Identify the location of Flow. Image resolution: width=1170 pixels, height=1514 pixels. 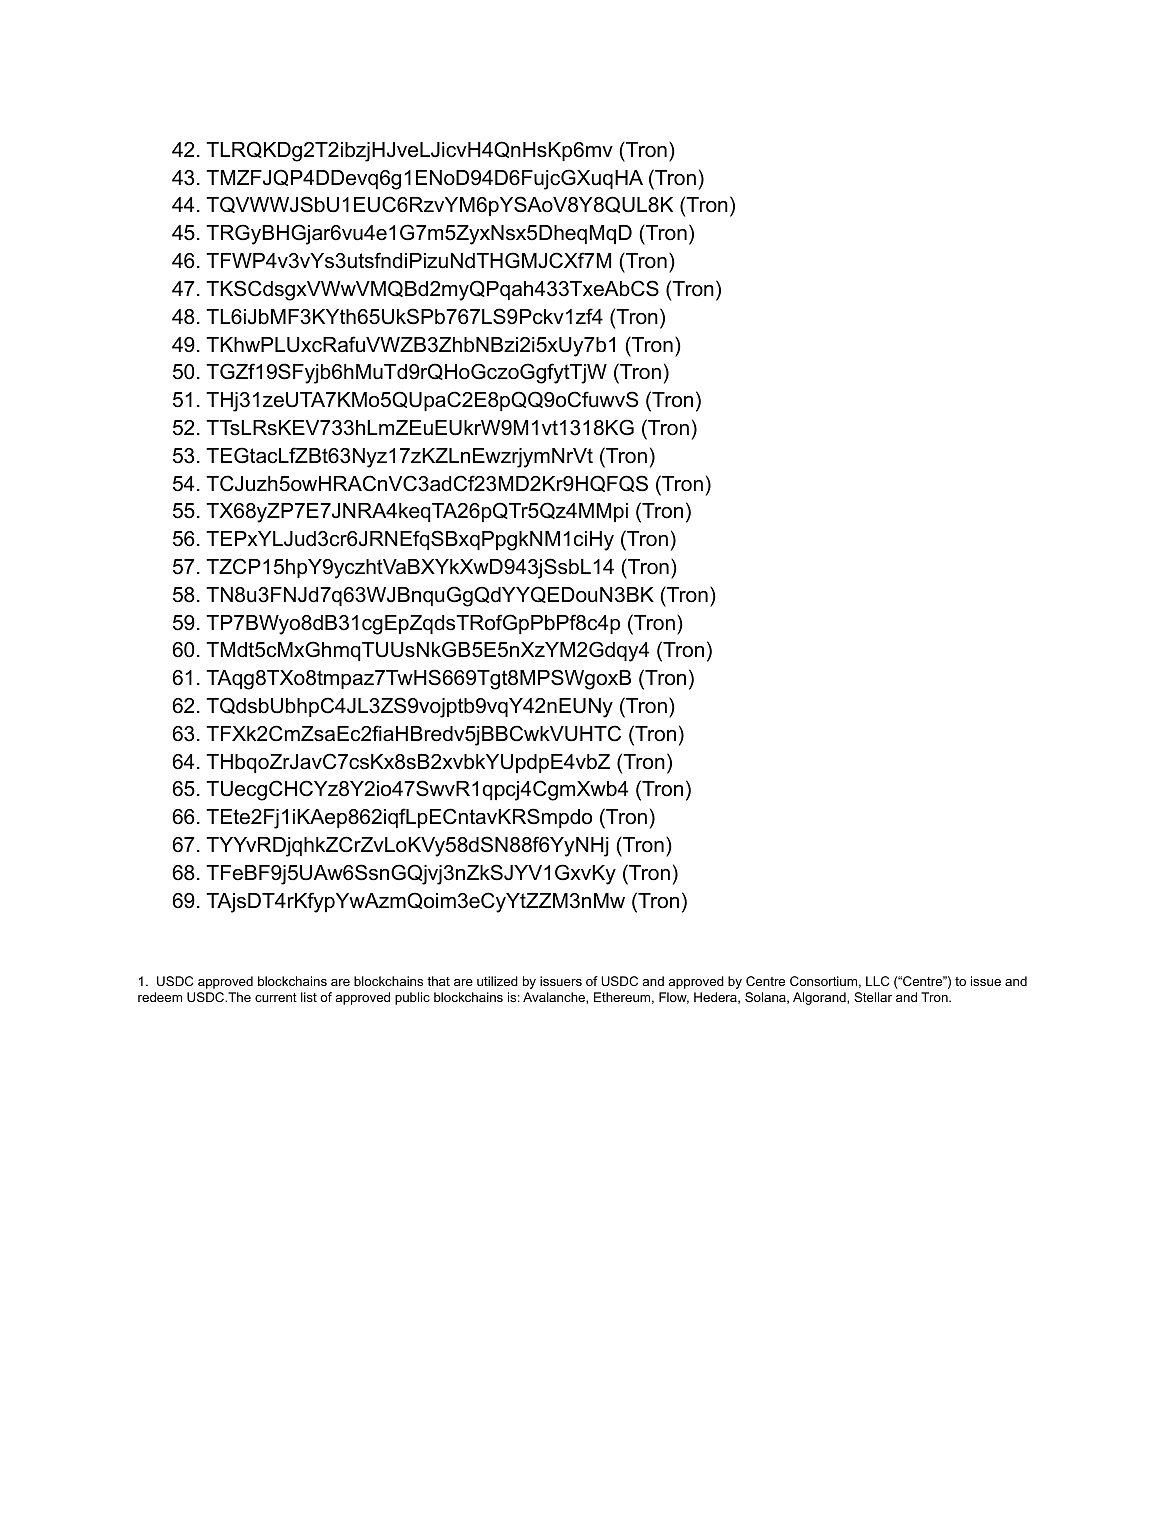
(674, 998).
